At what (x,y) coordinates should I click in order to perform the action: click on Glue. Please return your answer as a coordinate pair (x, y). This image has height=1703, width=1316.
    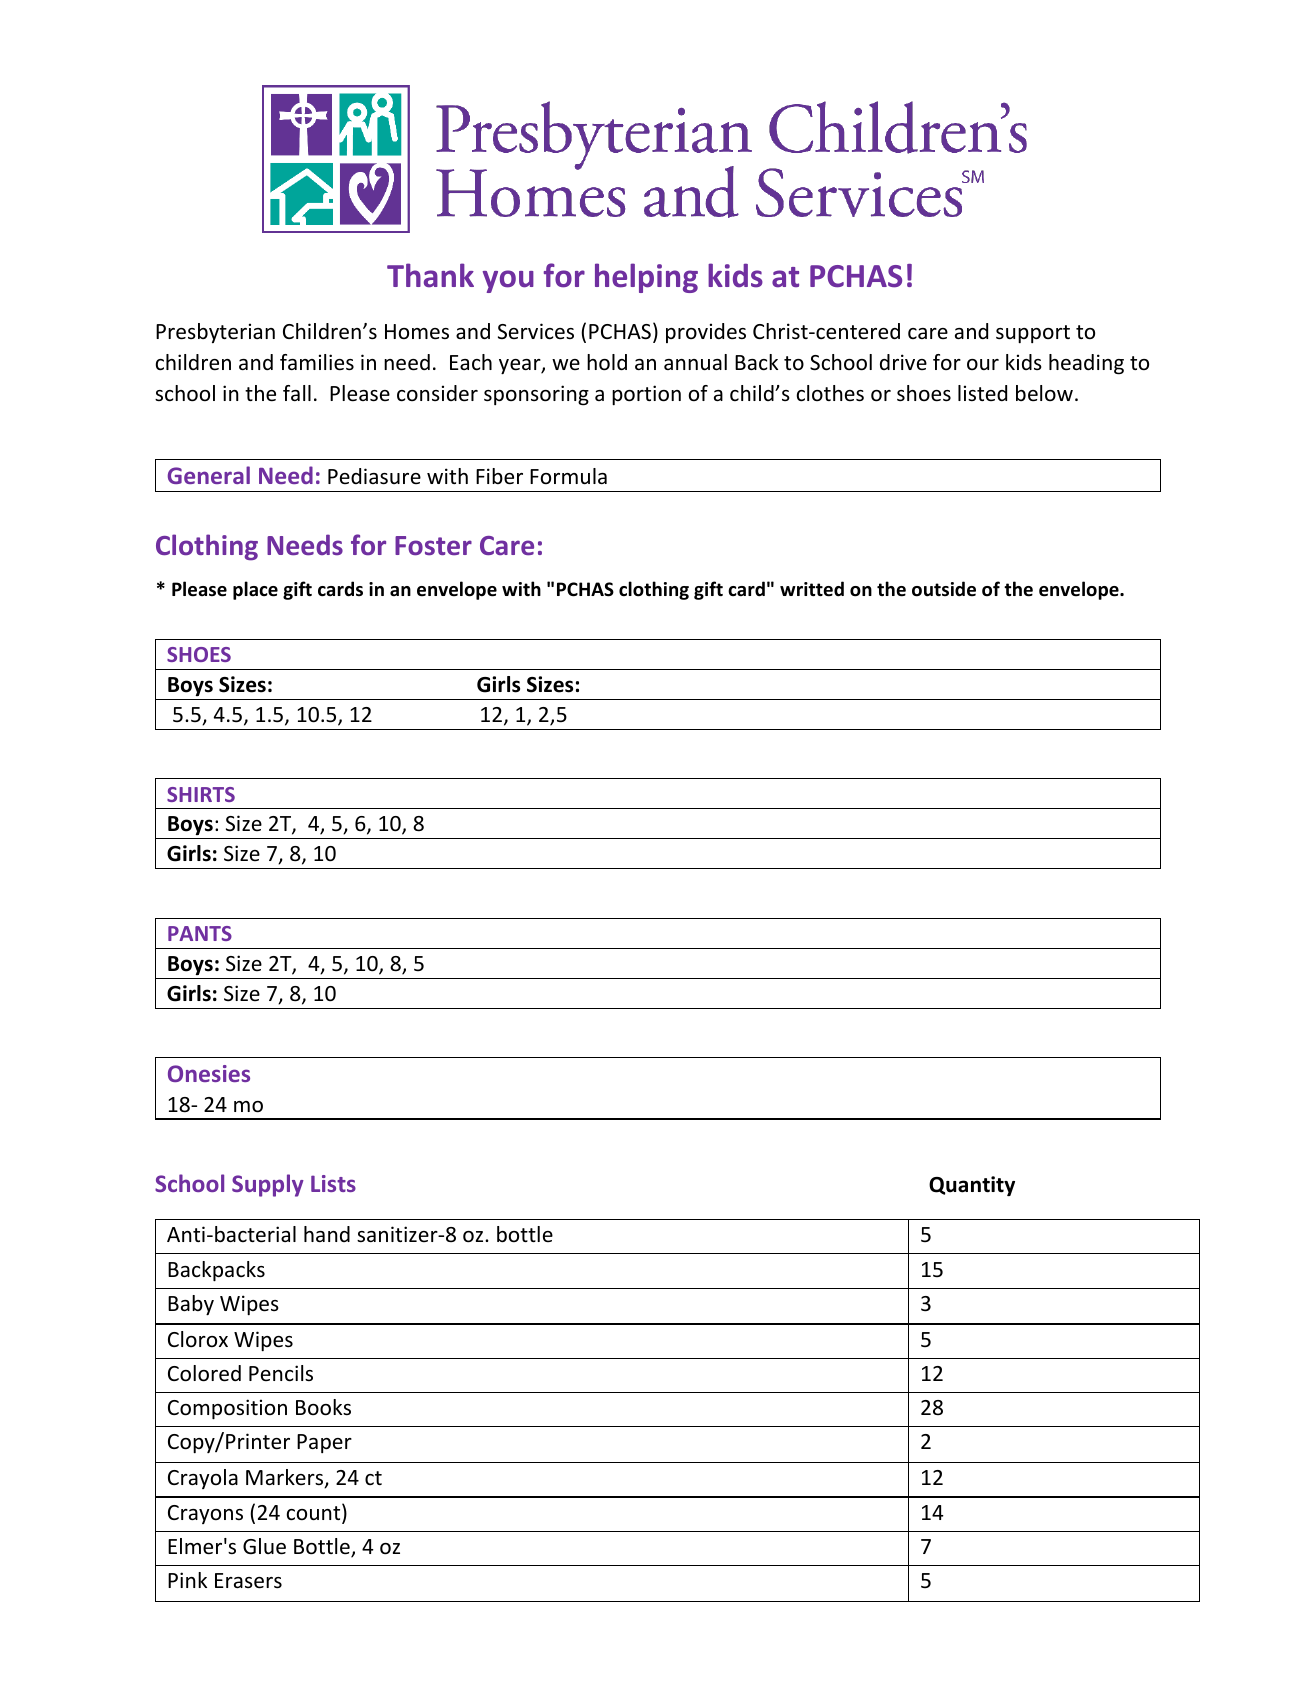
    Looking at the image, I should click on (264, 1546).
